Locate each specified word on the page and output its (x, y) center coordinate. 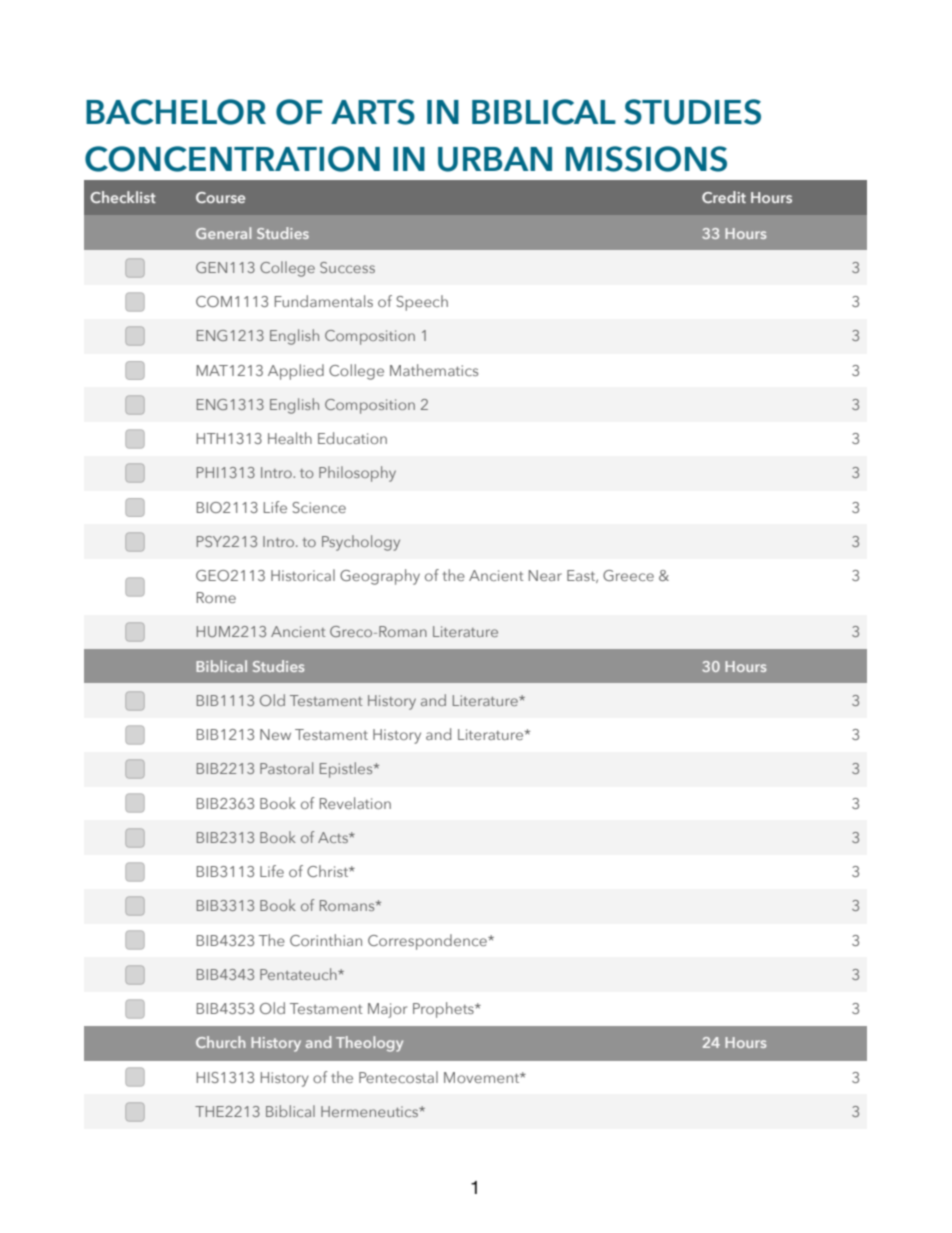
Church (220, 1042)
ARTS (373, 112)
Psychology (361, 543)
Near (545, 575)
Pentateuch (299, 974)
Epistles (347, 770)
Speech (422, 303)
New (275, 734)
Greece (628, 575)
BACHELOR (176, 112)
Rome (216, 597)
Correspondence (428, 942)
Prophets (444, 1010)
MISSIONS (646, 159)
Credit (724, 197)
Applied (296, 372)
